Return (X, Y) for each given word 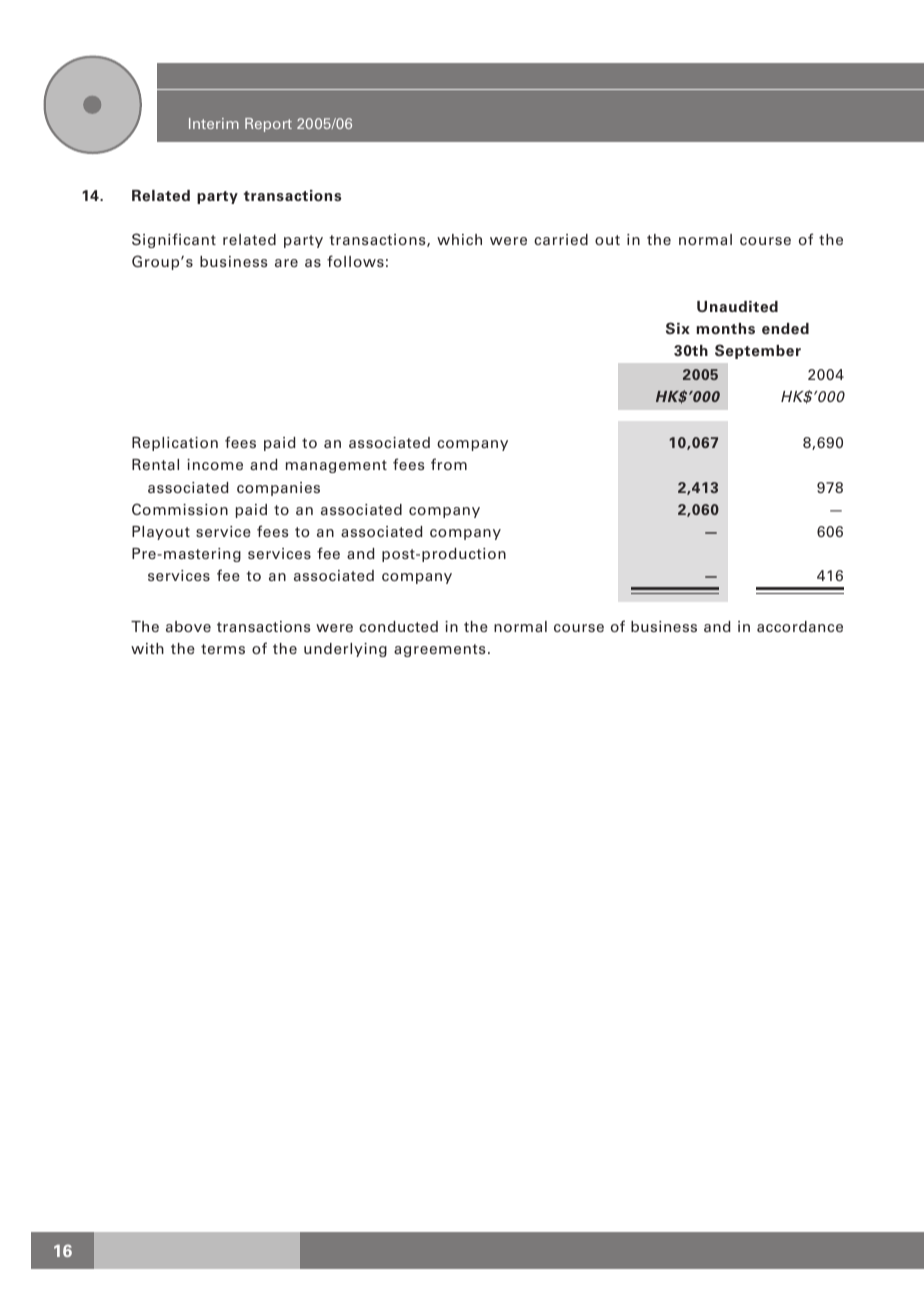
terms (223, 649)
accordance (800, 626)
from (449, 464)
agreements (440, 650)
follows (355, 261)
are (286, 263)
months (726, 329)
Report (268, 125)
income (215, 464)
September (758, 351)
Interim (214, 123)
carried (561, 239)
